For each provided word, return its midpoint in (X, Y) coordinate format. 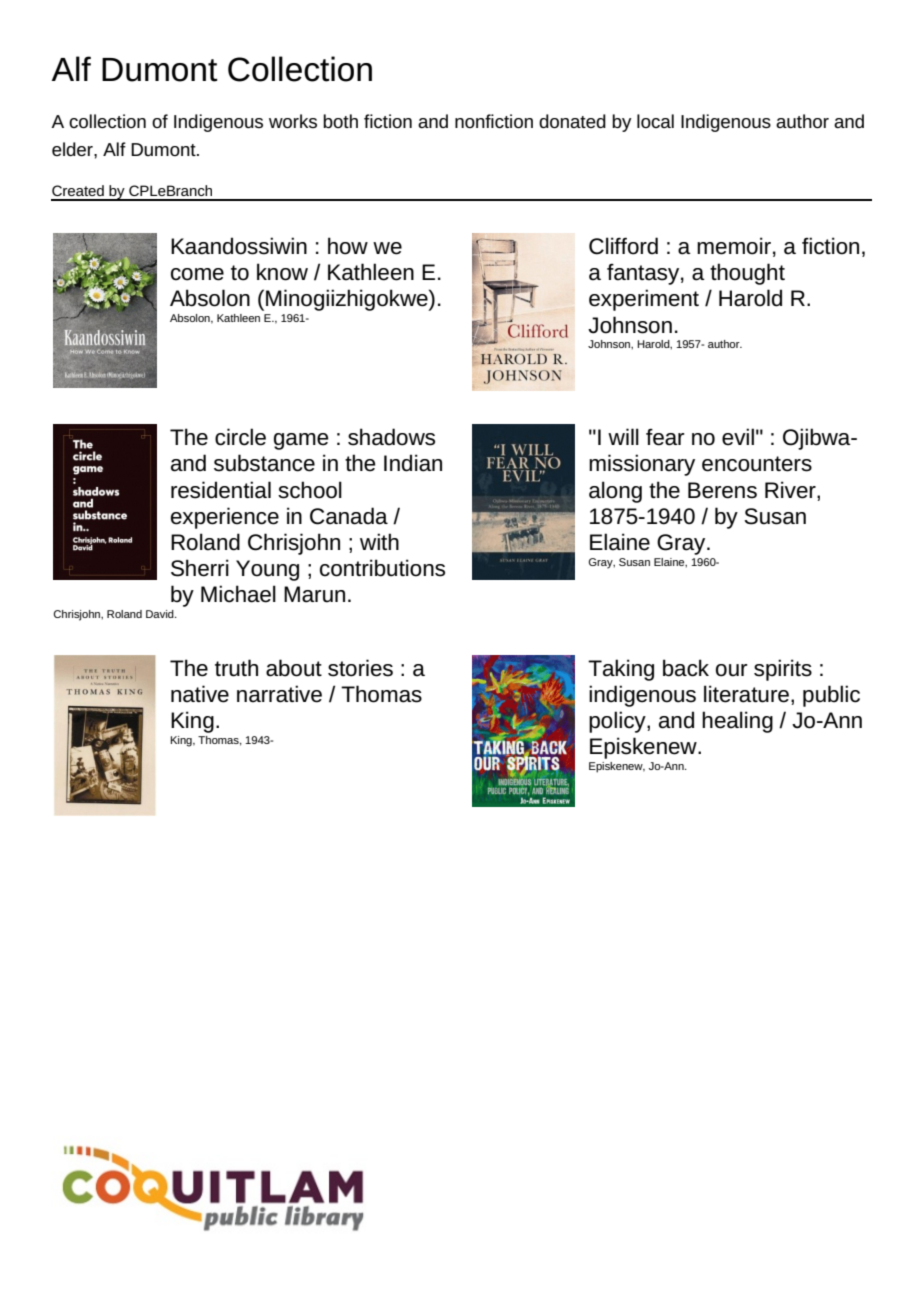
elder (73, 149)
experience (225, 518)
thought (747, 274)
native (200, 694)
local (655, 121)
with (379, 541)
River (791, 490)
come (197, 274)
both (340, 121)
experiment (644, 300)
